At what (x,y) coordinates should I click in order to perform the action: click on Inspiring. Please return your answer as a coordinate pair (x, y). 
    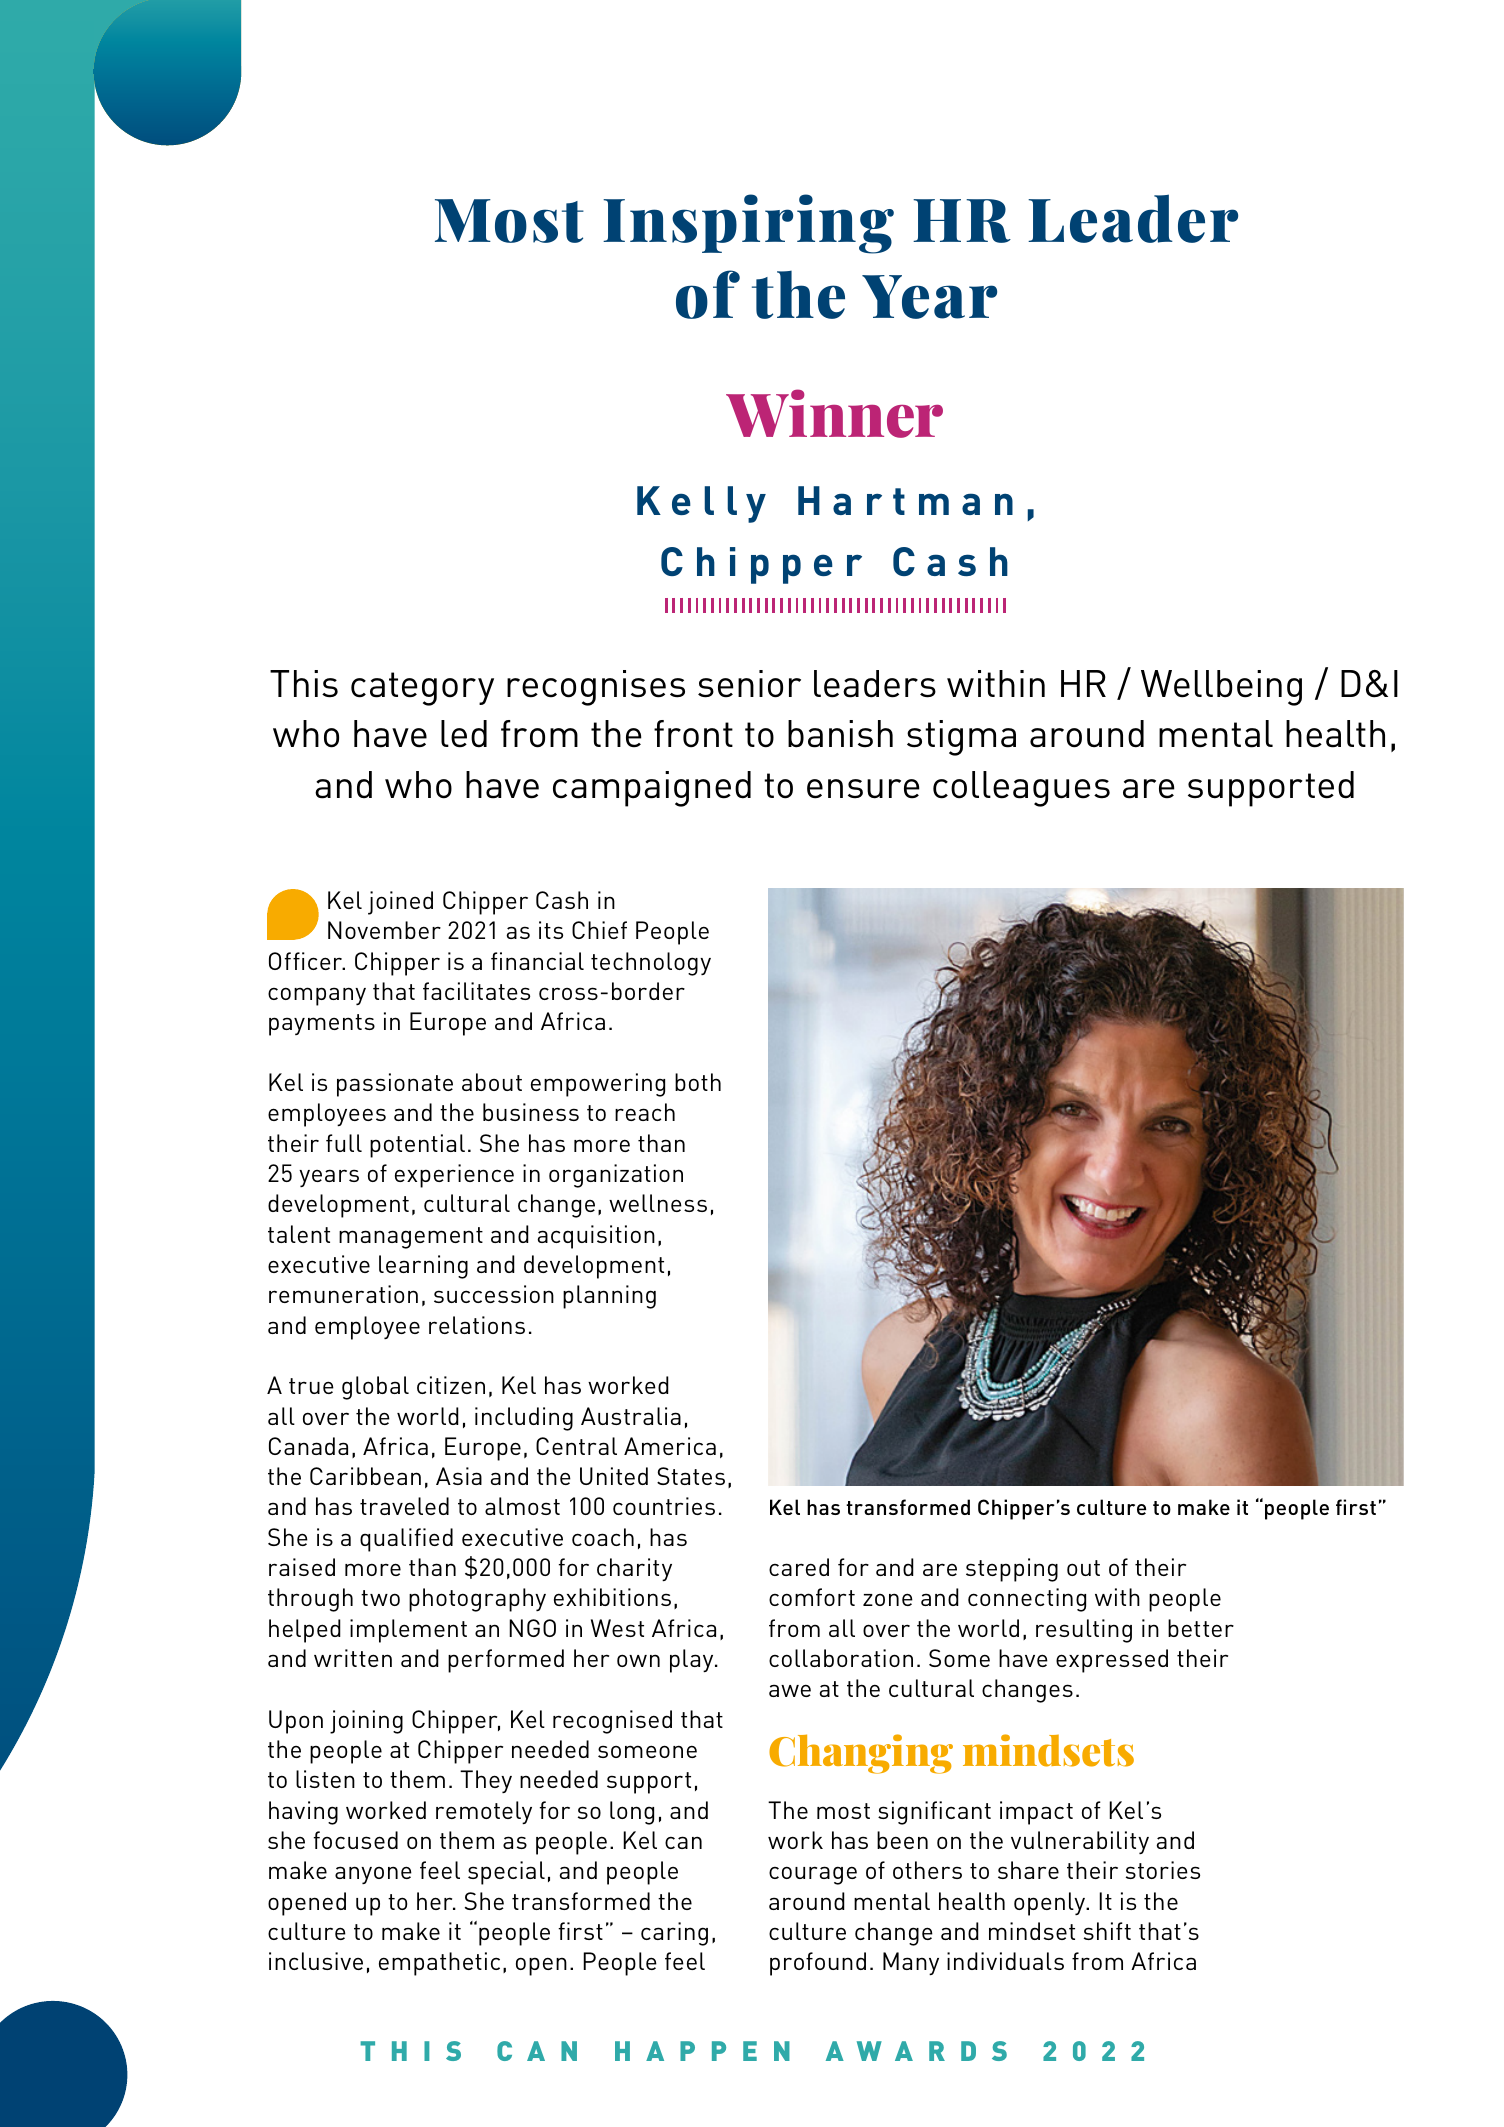
    Looking at the image, I should click on (748, 224).
